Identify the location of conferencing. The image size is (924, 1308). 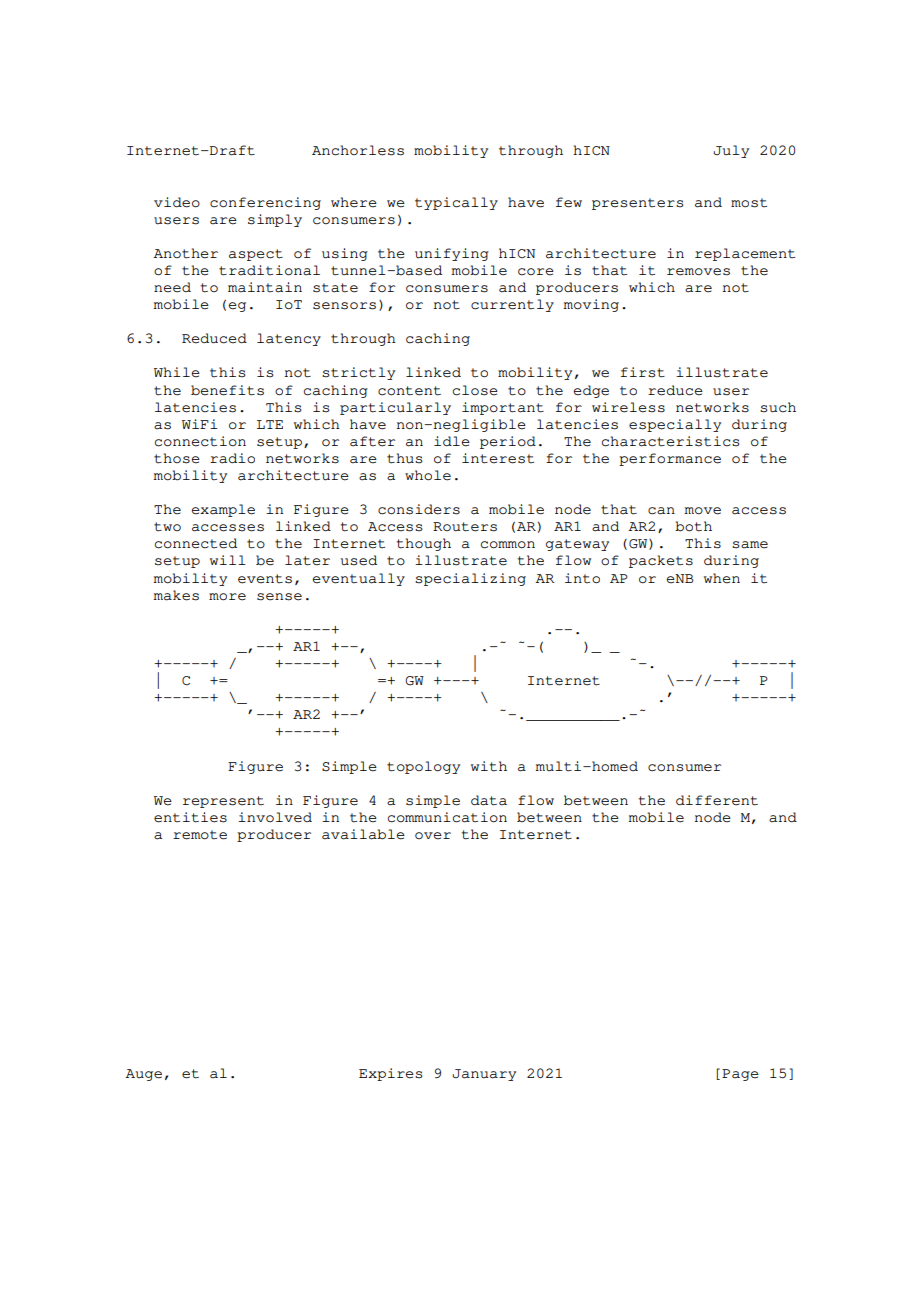
(265, 203).
